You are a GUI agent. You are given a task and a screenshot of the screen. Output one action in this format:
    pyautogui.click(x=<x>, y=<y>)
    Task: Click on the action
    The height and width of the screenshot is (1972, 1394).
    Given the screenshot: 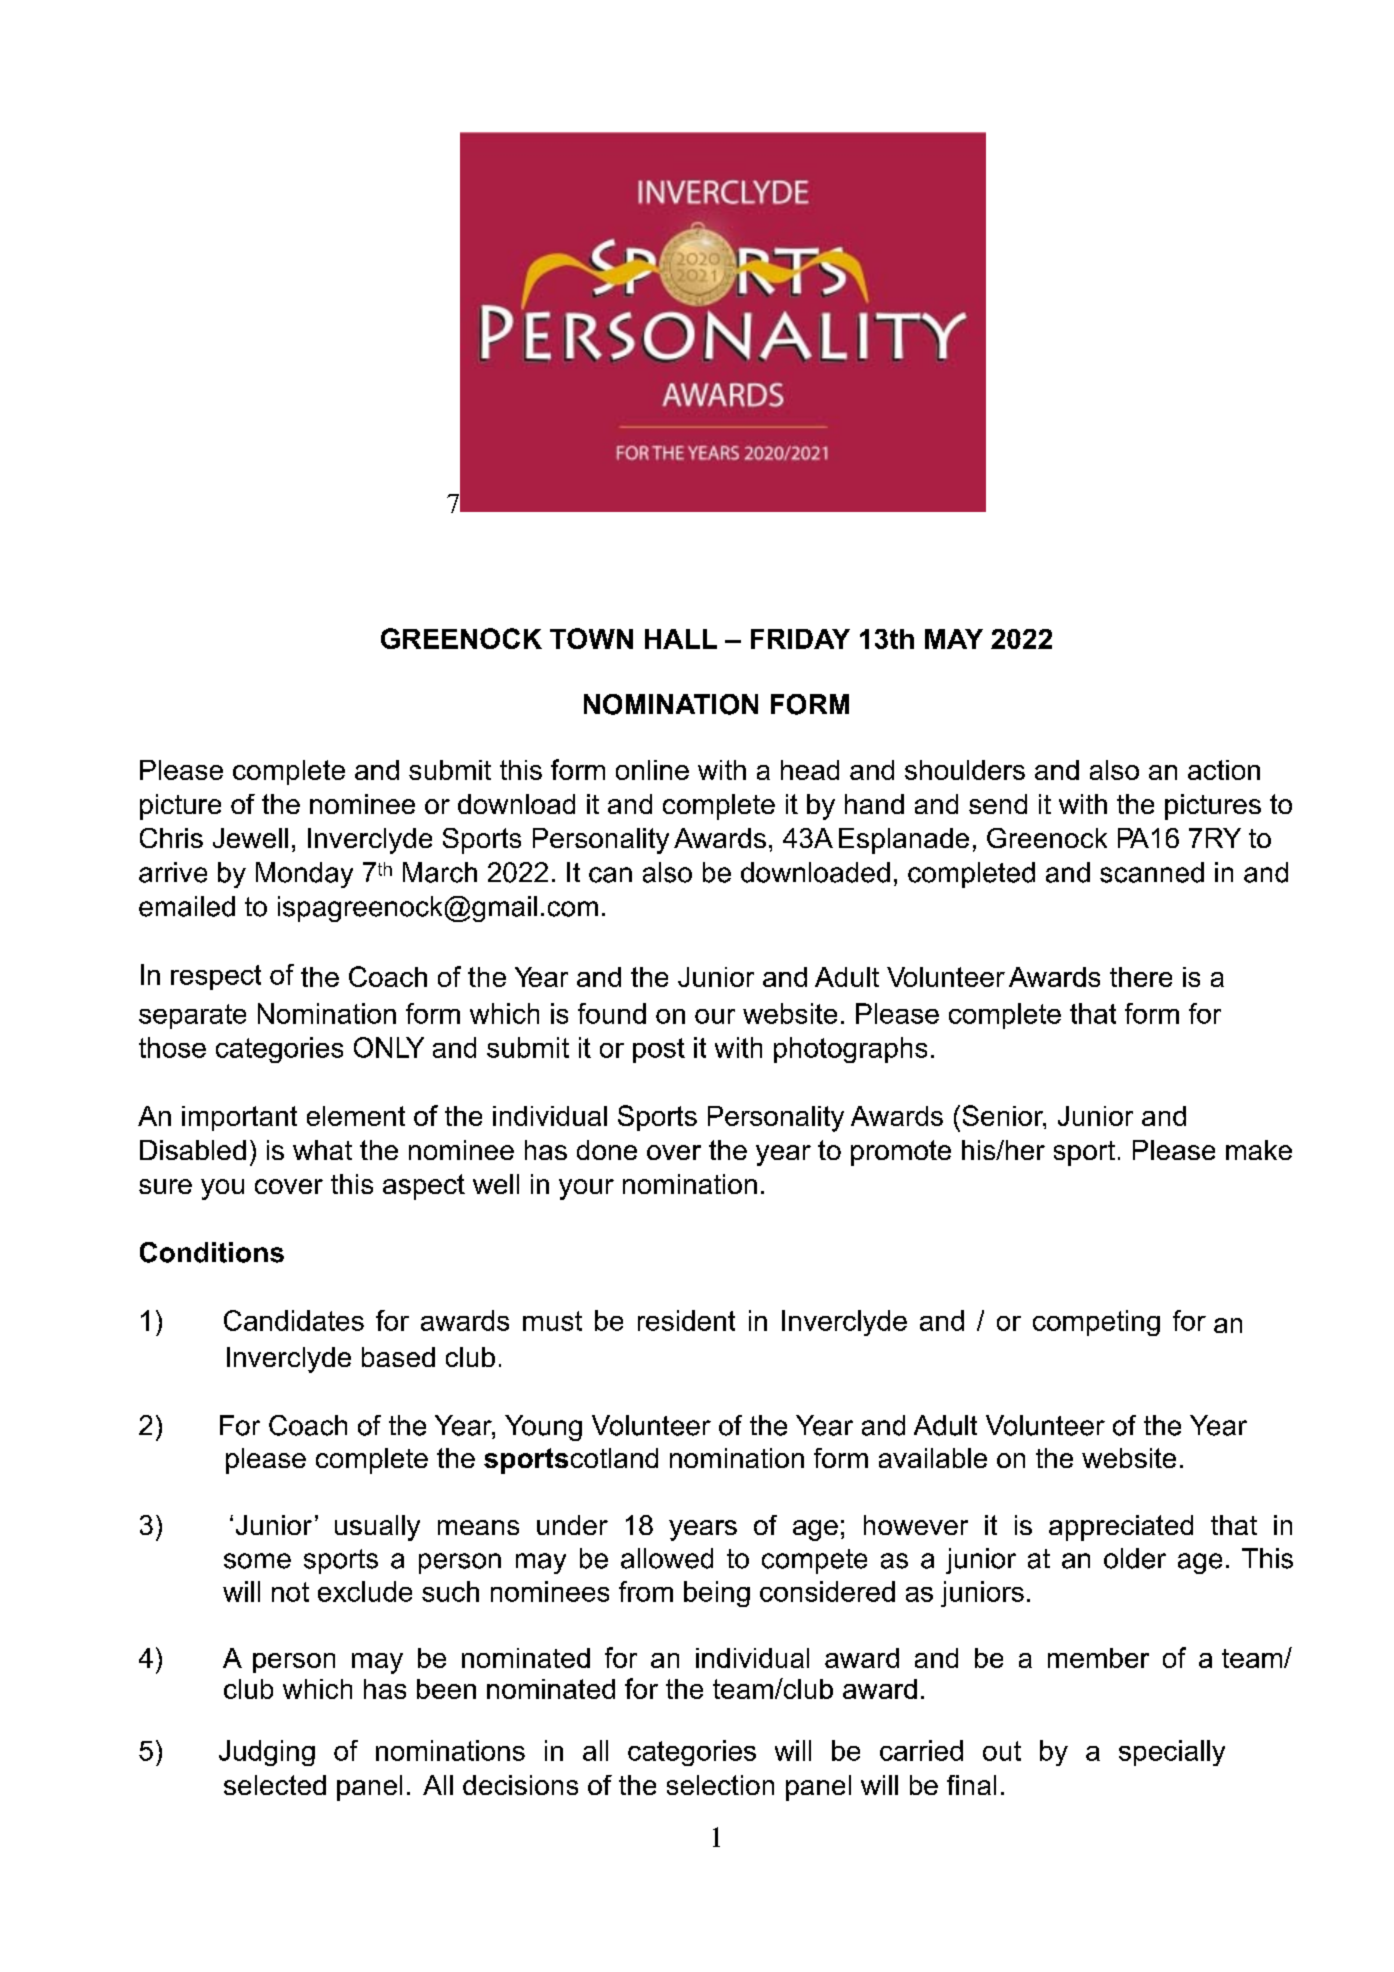 What is the action you would take?
    pyautogui.click(x=1224, y=770)
